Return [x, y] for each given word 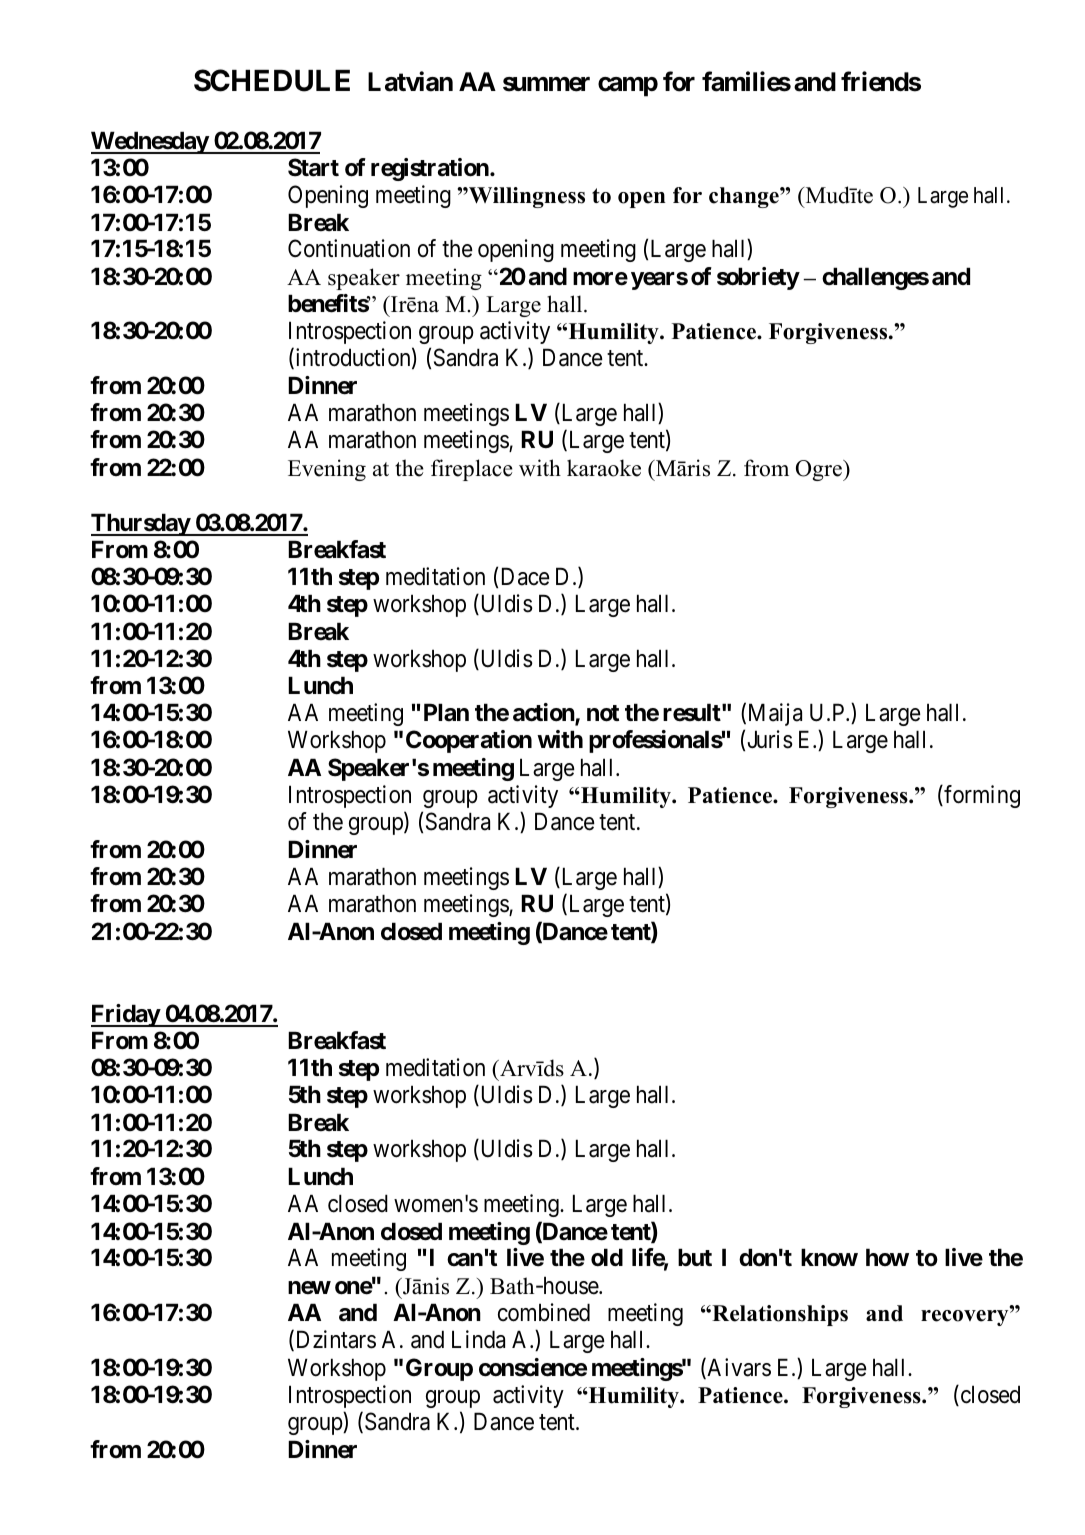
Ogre [820, 470]
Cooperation [469, 741]
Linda [478, 1339]
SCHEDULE [272, 80]
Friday [126, 1015]
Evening [327, 470]
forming [981, 796]
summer [546, 84]
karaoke [604, 468]
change [745, 197]
